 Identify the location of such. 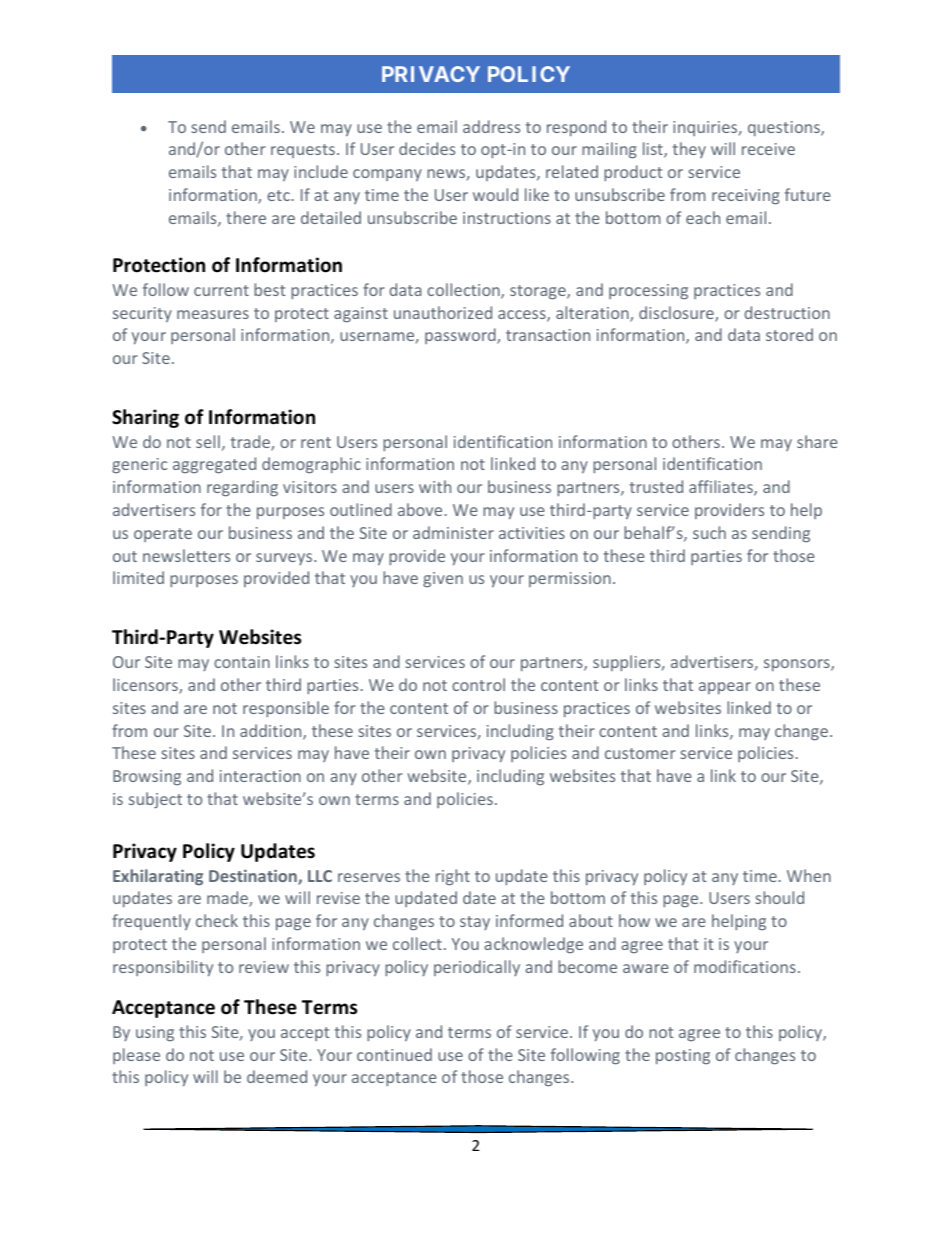
(709, 532).
